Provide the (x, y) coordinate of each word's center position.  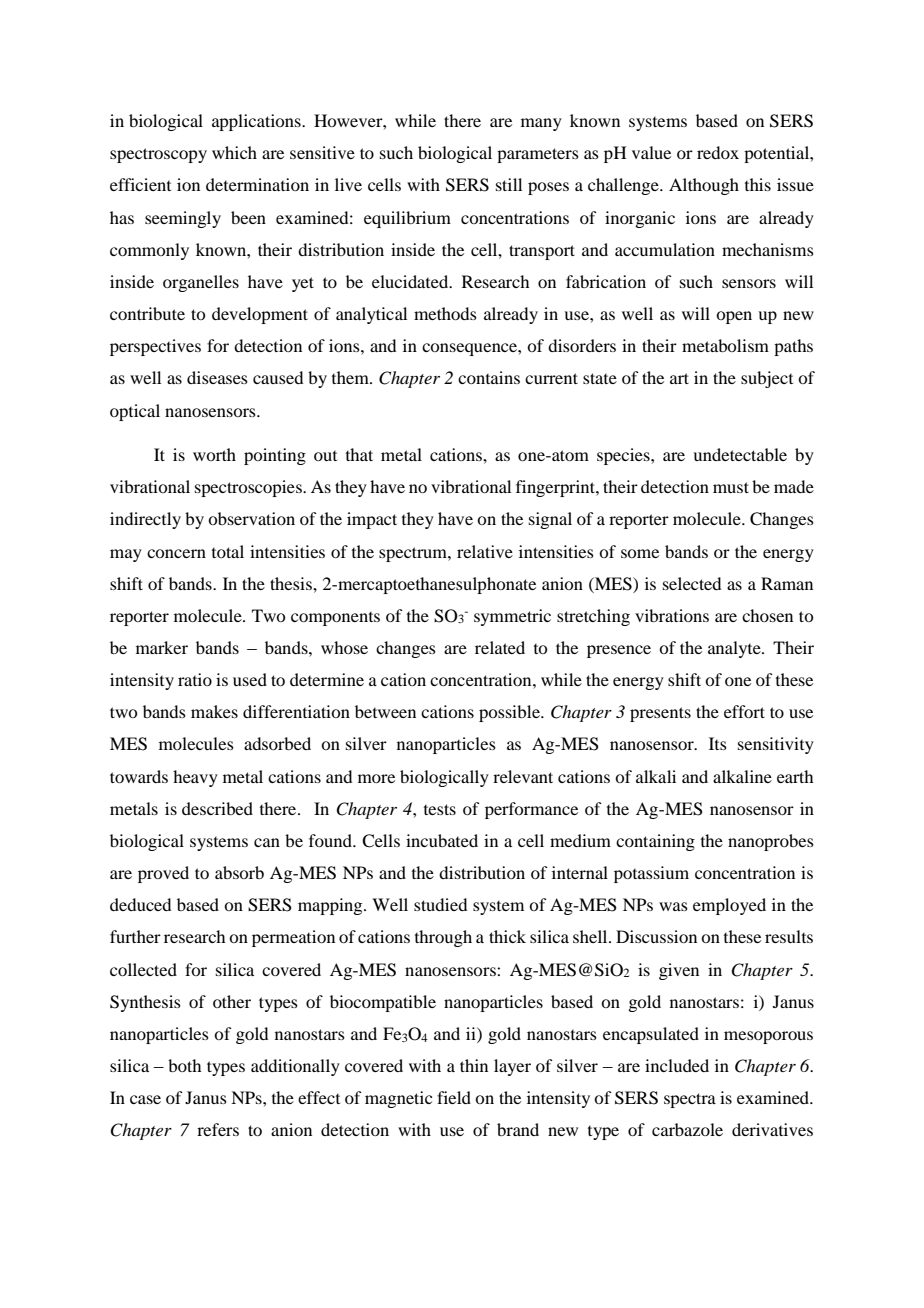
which (234, 152)
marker (162, 647)
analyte (735, 649)
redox (718, 152)
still (509, 184)
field (454, 1097)
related (500, 647)
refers (218, 1129)
